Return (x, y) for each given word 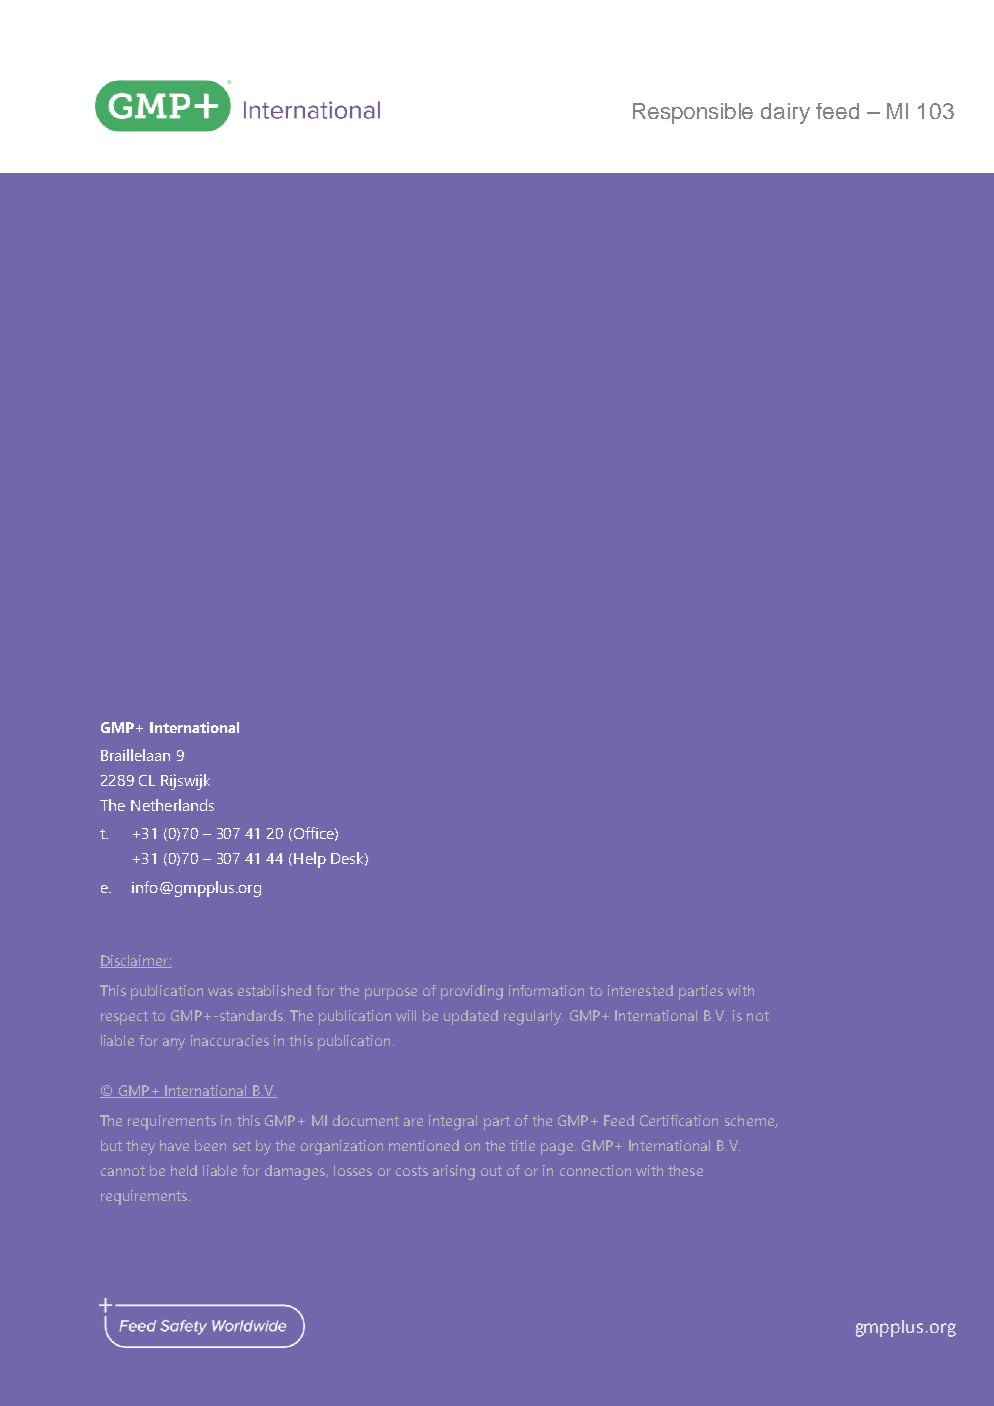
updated (471, 1017)
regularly (533, 1017)
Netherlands (172, 805)
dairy (785, 113)
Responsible (693, 113)
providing (472, 992)
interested (640, 990)
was (220, 992)
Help (310, 860)
